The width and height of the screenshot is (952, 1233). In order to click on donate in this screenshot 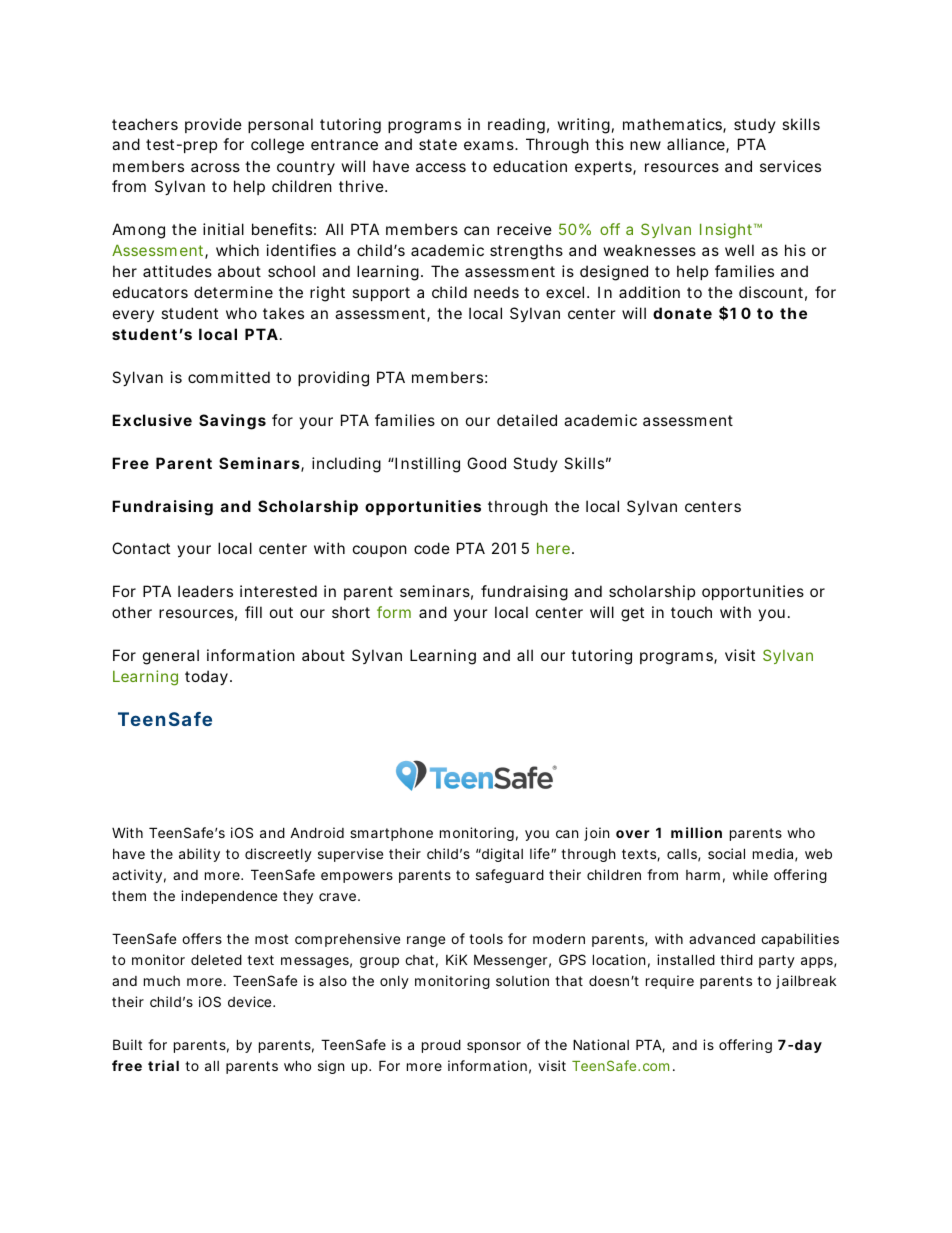, I will do `click(682, 313)`.
